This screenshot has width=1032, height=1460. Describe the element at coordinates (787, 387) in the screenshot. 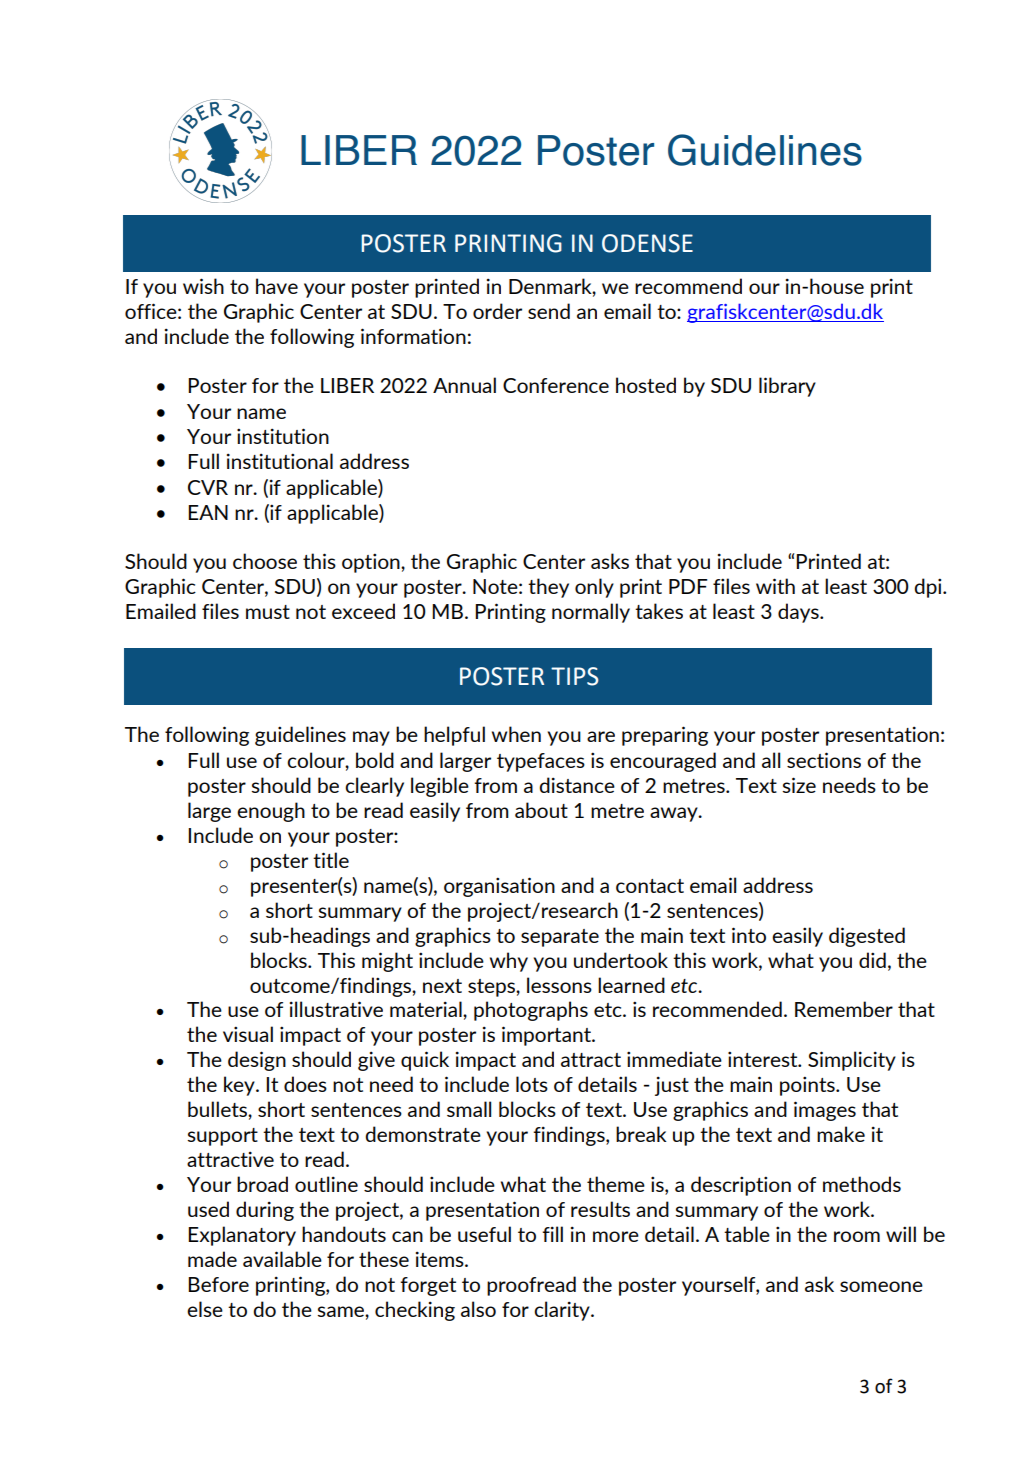

I see `library` at that location.
